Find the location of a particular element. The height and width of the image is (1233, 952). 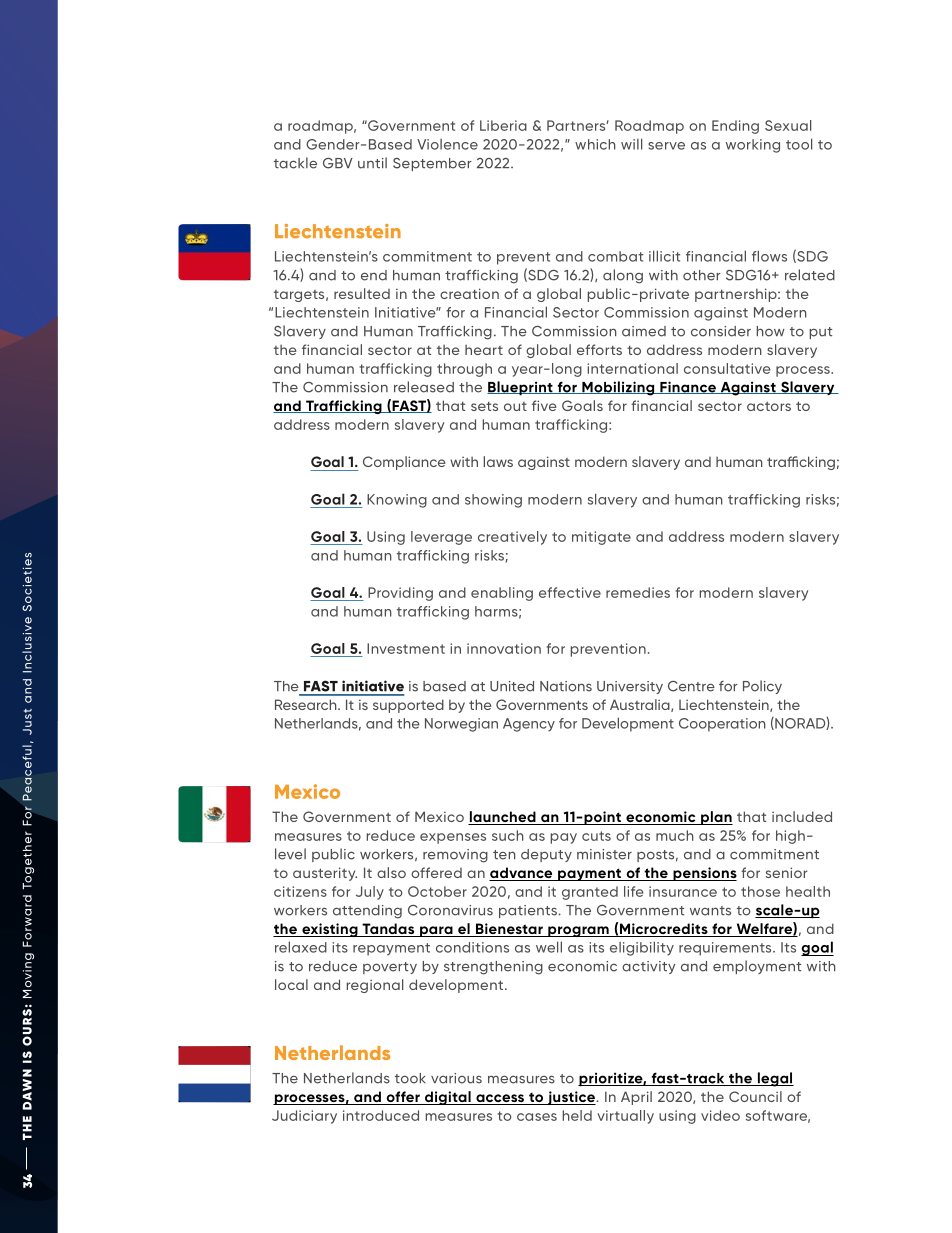

remedies is located at coordinates (638, 592).
